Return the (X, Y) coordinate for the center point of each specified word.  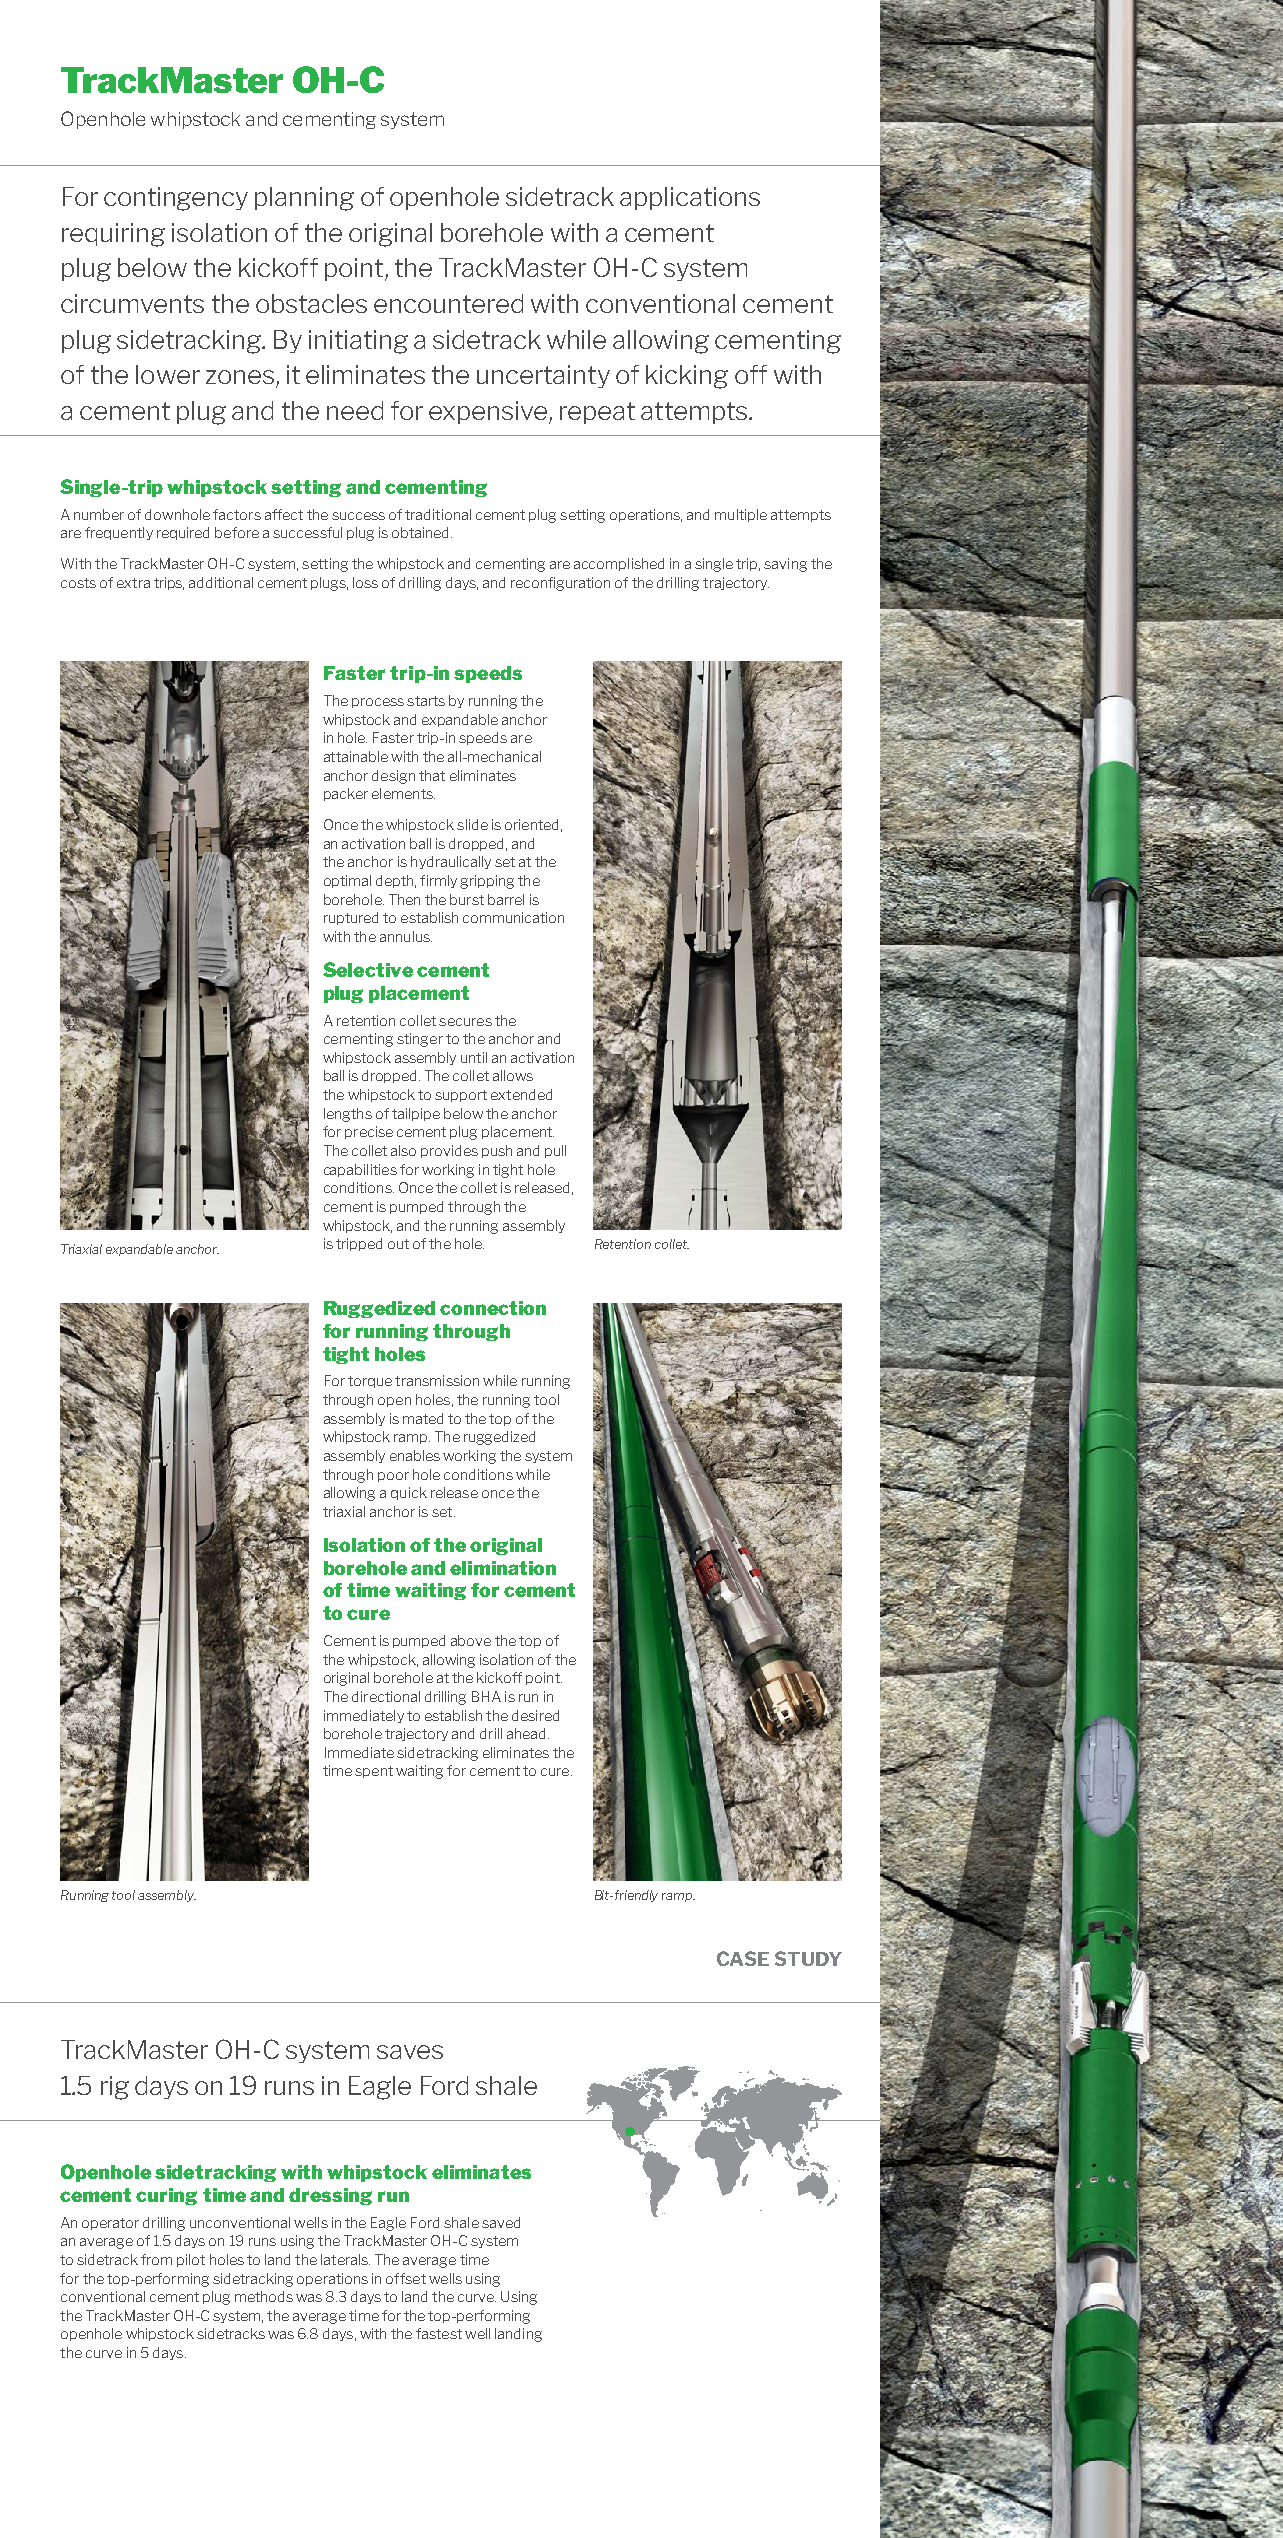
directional (386, 1696)
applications (690, 198)
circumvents (132, 303)
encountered (448, 303)
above (471, 1640)
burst (467, 899)
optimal (347, 881)
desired (535, 1715)
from (156, 2259)
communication (513, 917)
